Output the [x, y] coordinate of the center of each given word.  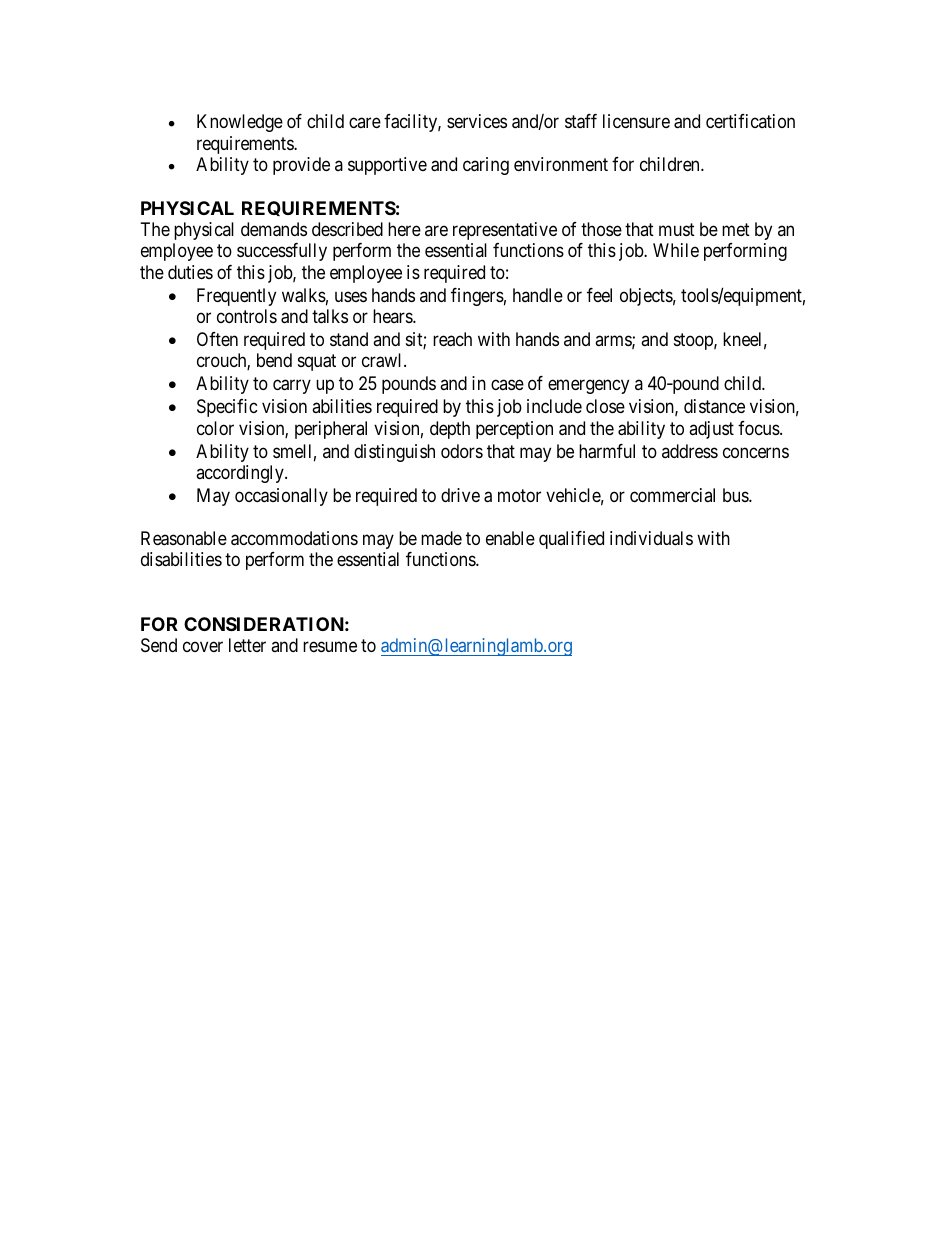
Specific [227, 408]
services [477, 121]
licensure [636, 121]
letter [247, 645]
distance [714, 406]
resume [330, 647]
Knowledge [240, 123]
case [507, 385]
